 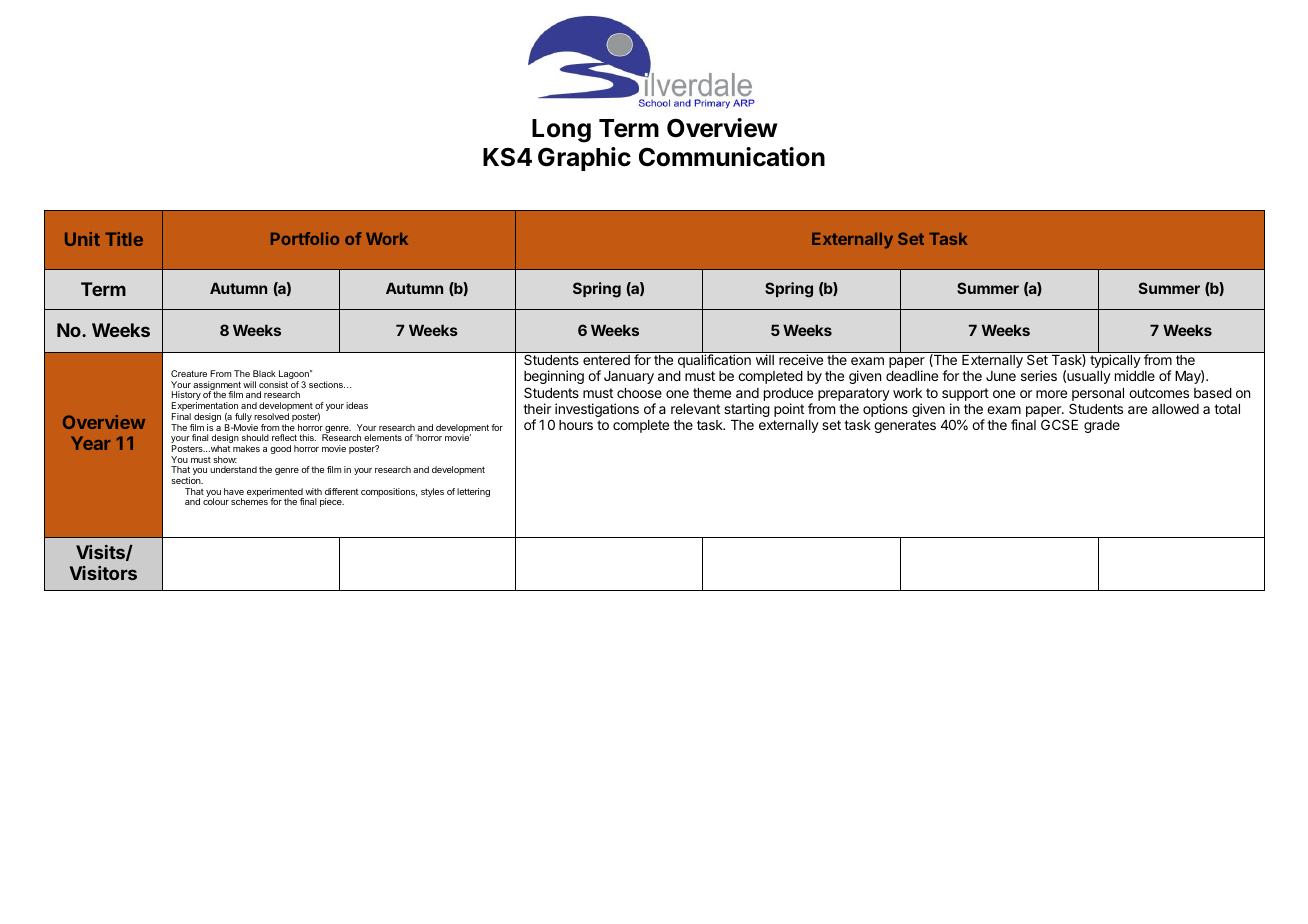 I want to click on Communication, so click(x=732, y=157).
